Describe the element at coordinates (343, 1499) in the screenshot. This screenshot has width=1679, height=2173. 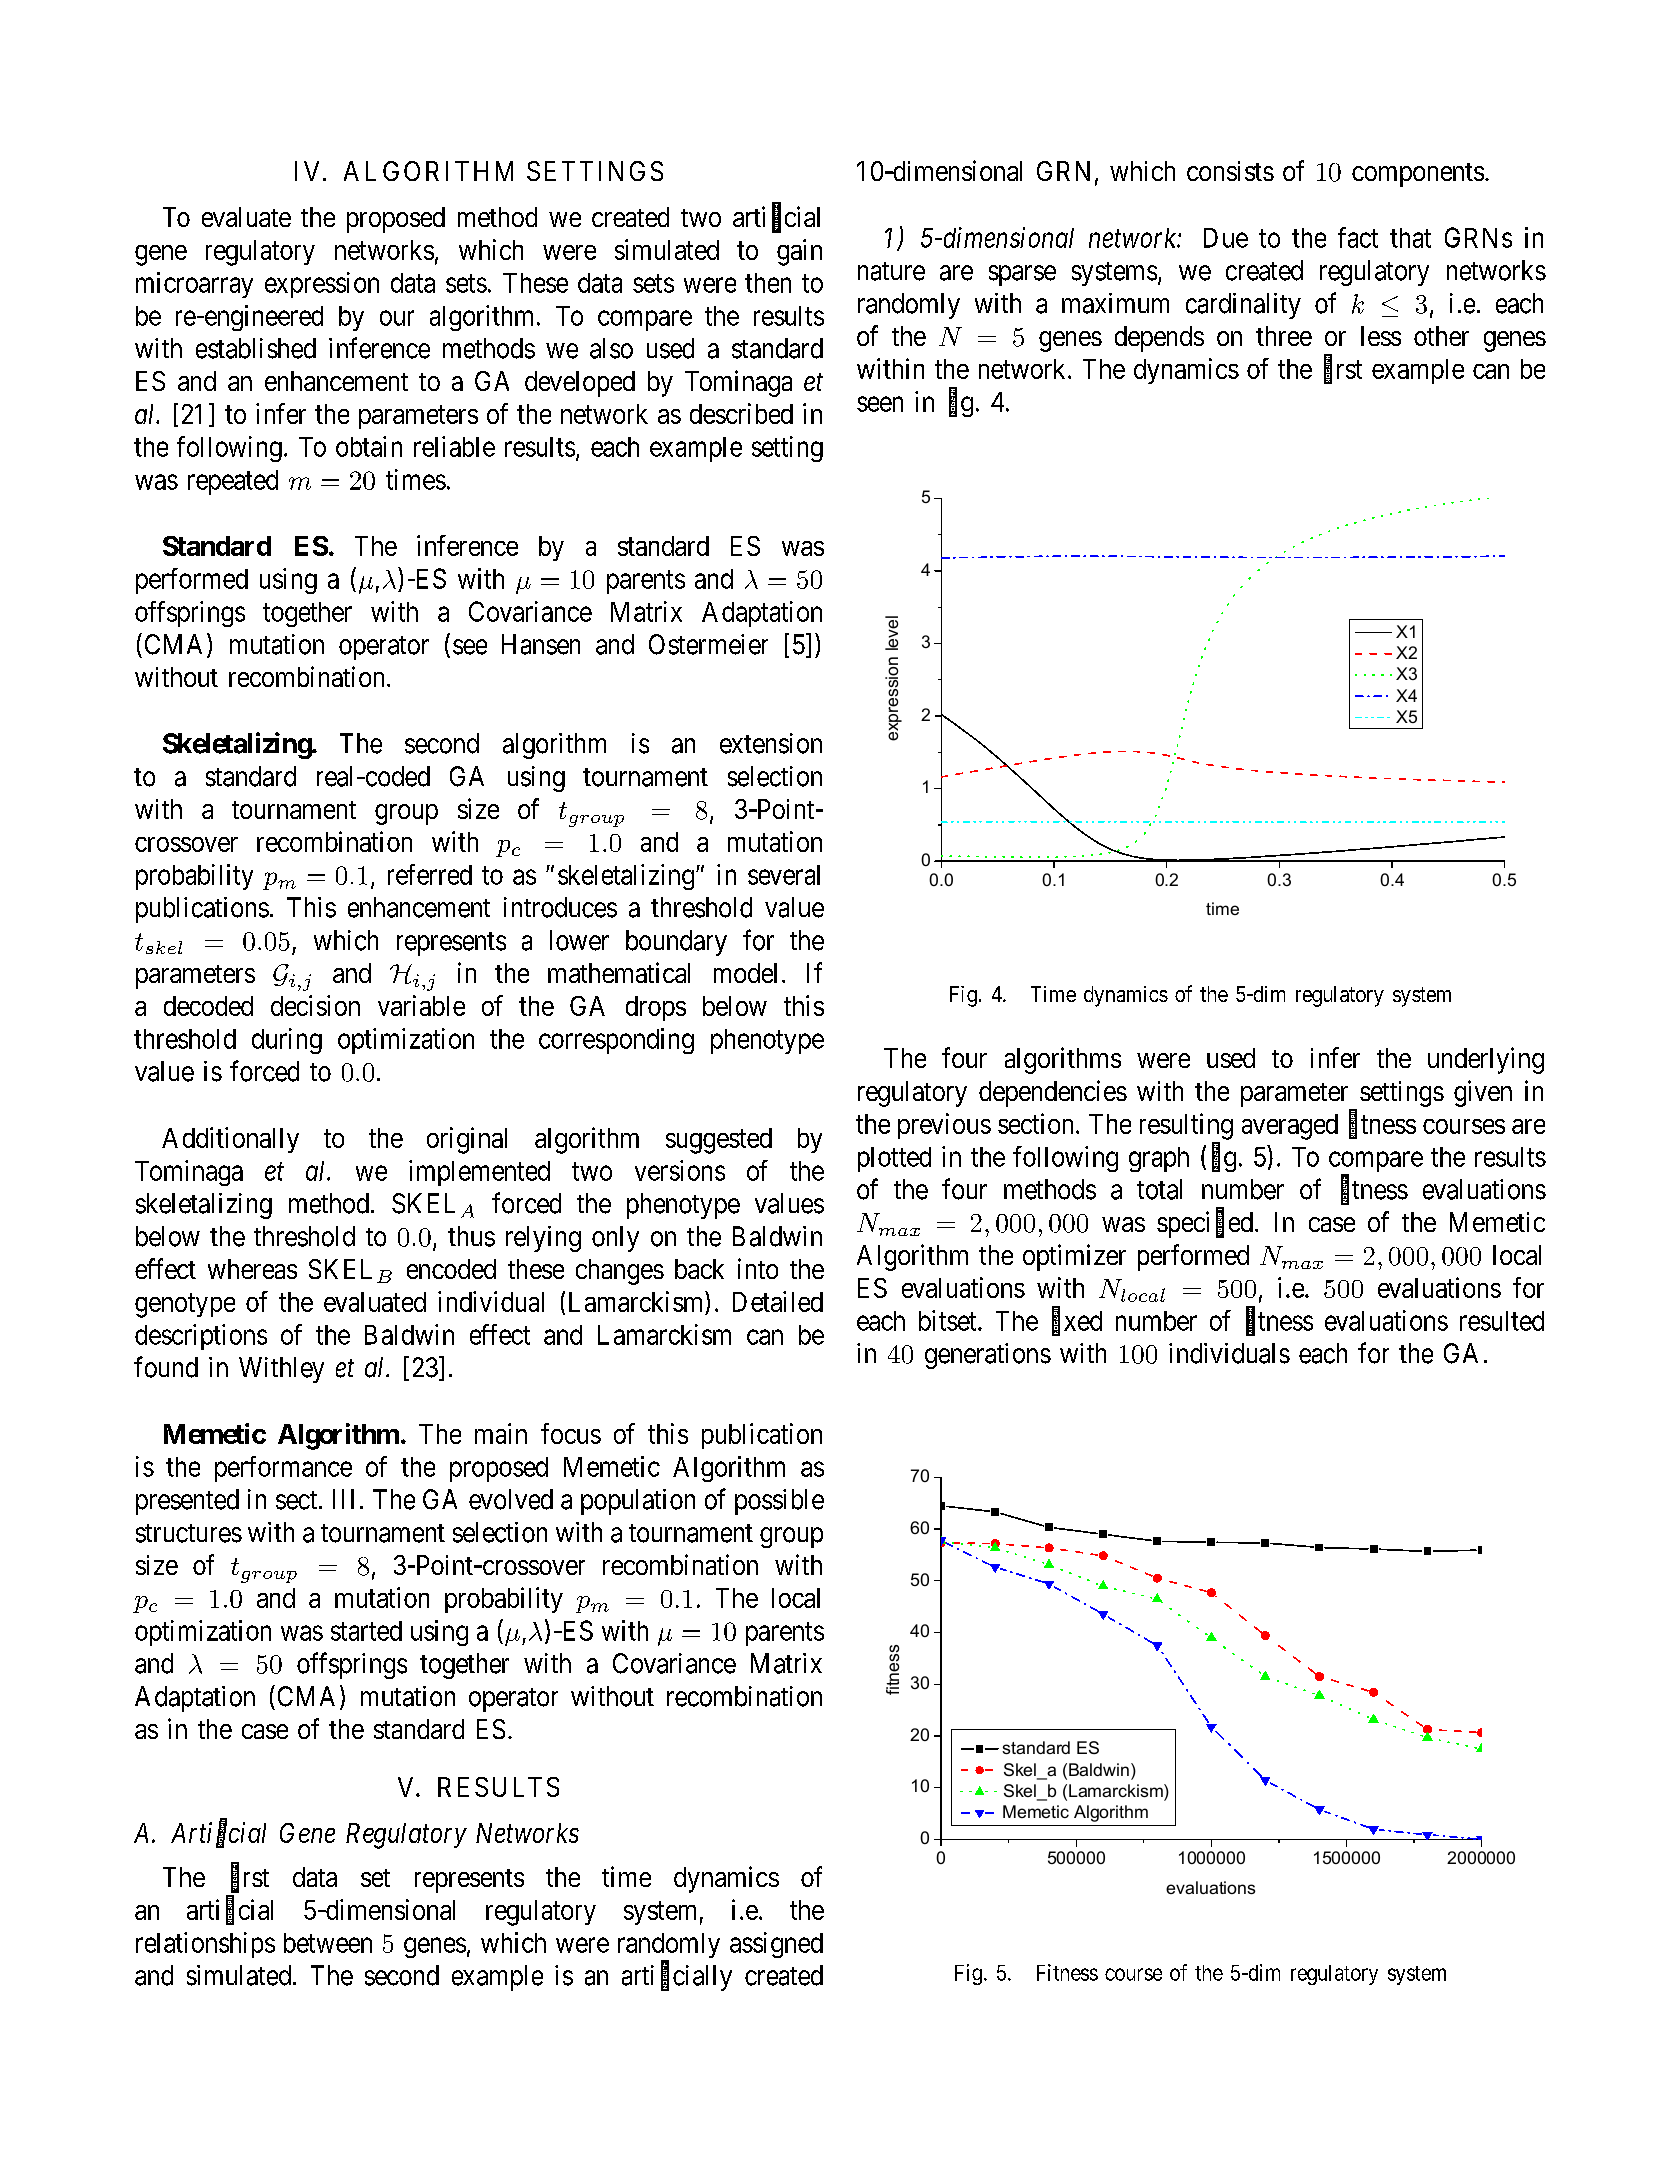
I see `III` at that location.
